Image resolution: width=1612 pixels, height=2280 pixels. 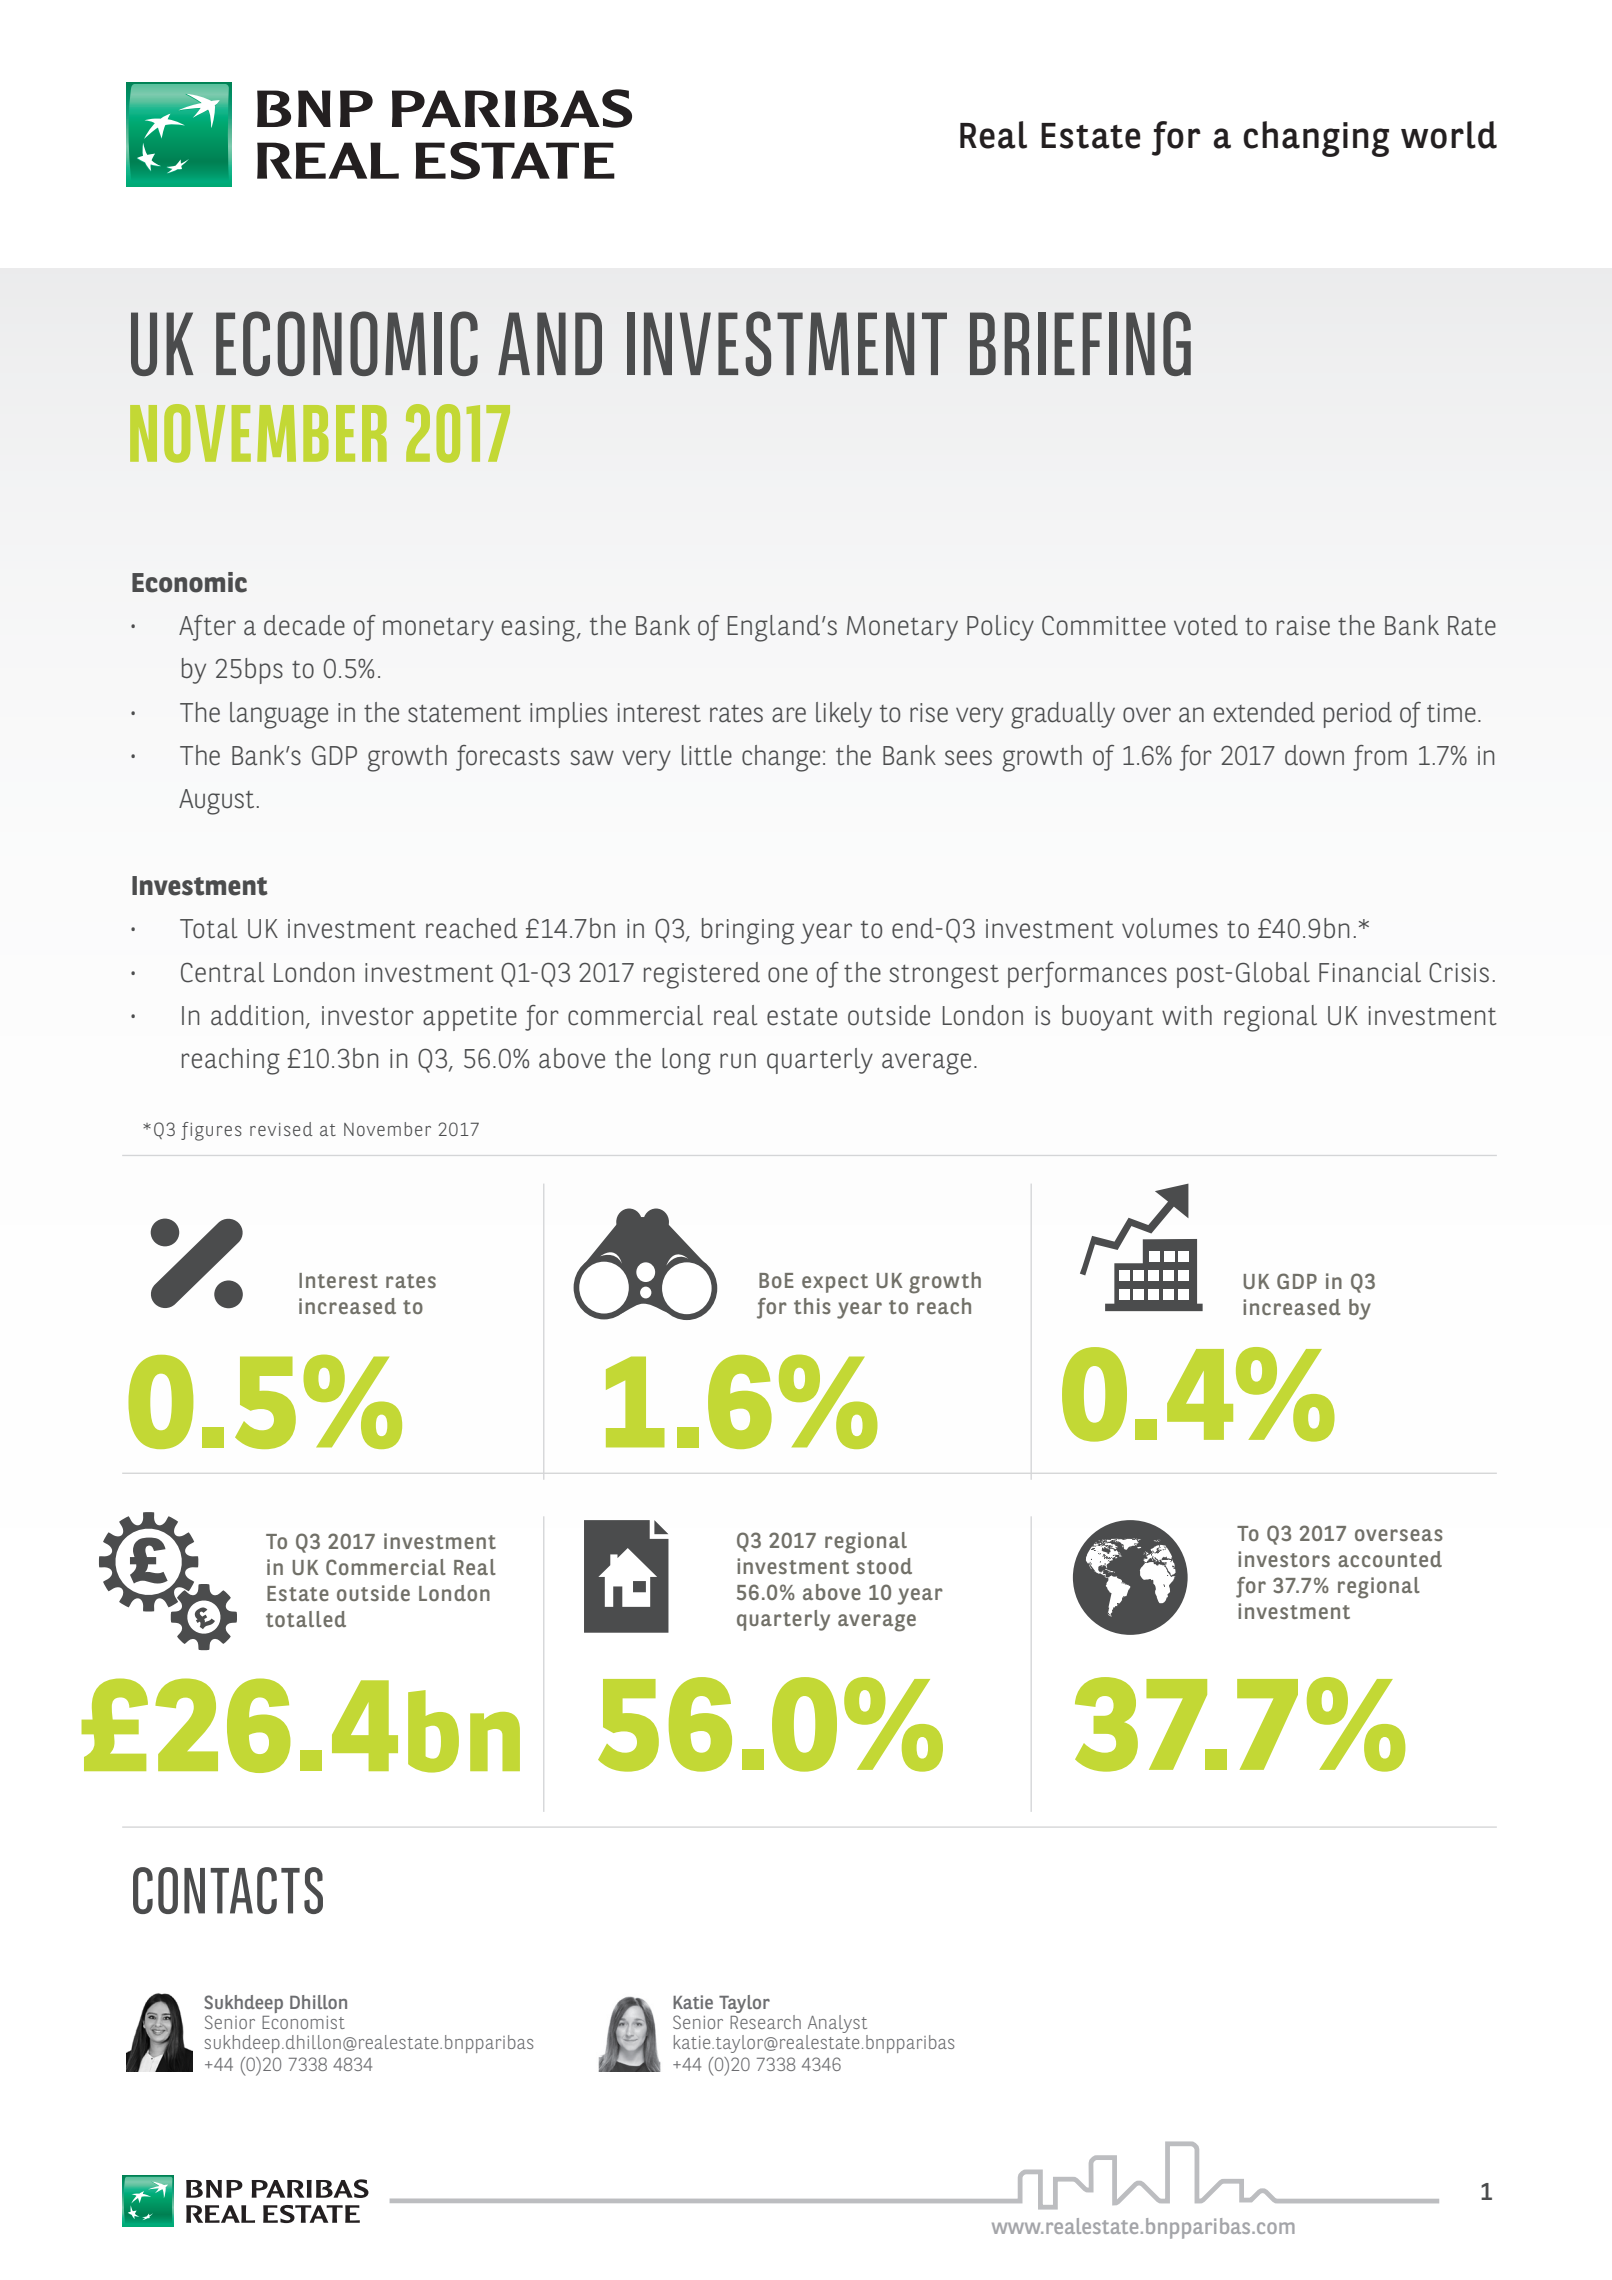 What do you see at coordinates (303, 2022) in the page?
I see `Economist` at bounding box center [303, 2022].
